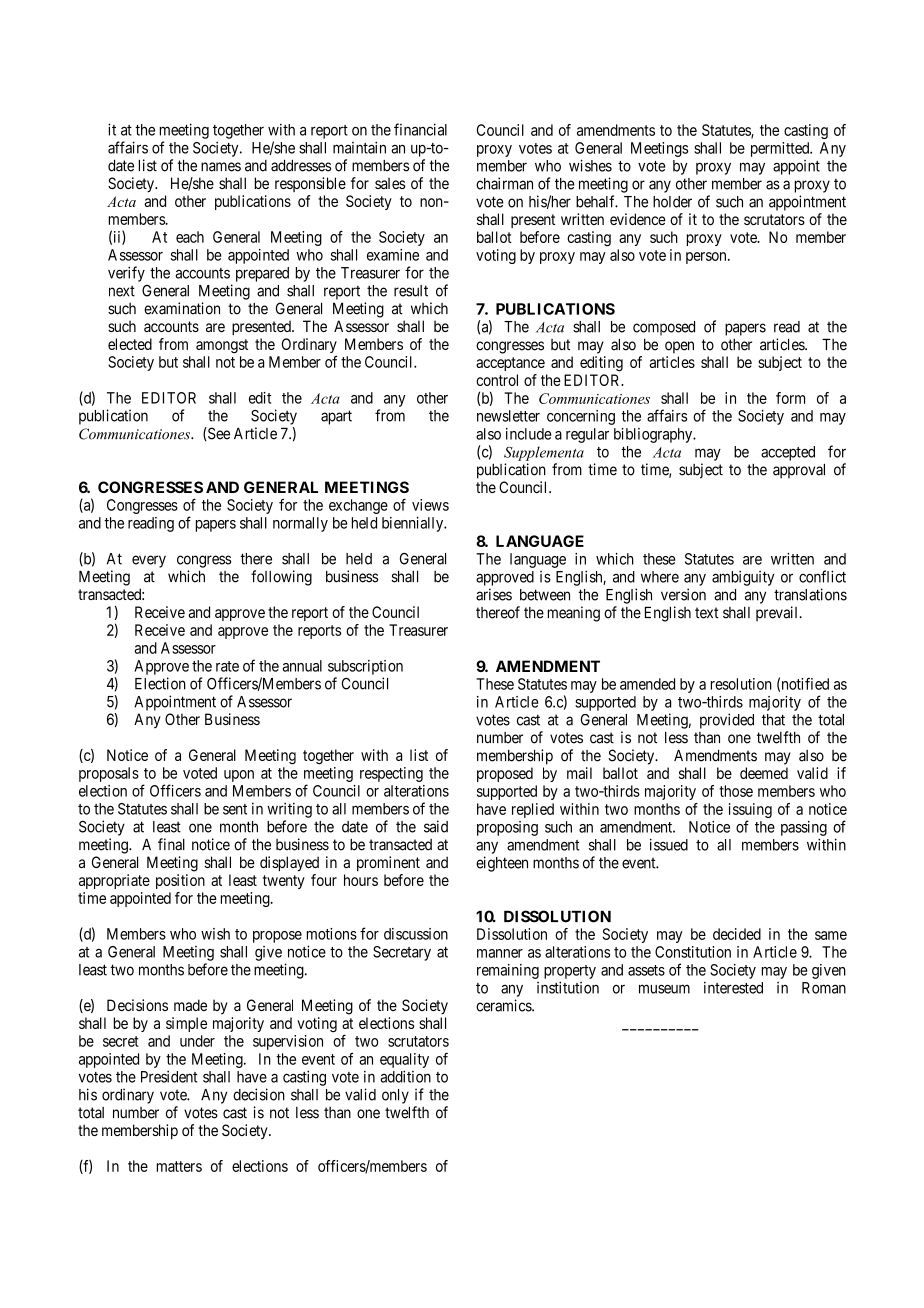 The height and width of the screenshot is (1308, 924). What do you see at coordinates (750, 812) in the screenshot?
I see `issuing` at bounding box center [750, 812].
